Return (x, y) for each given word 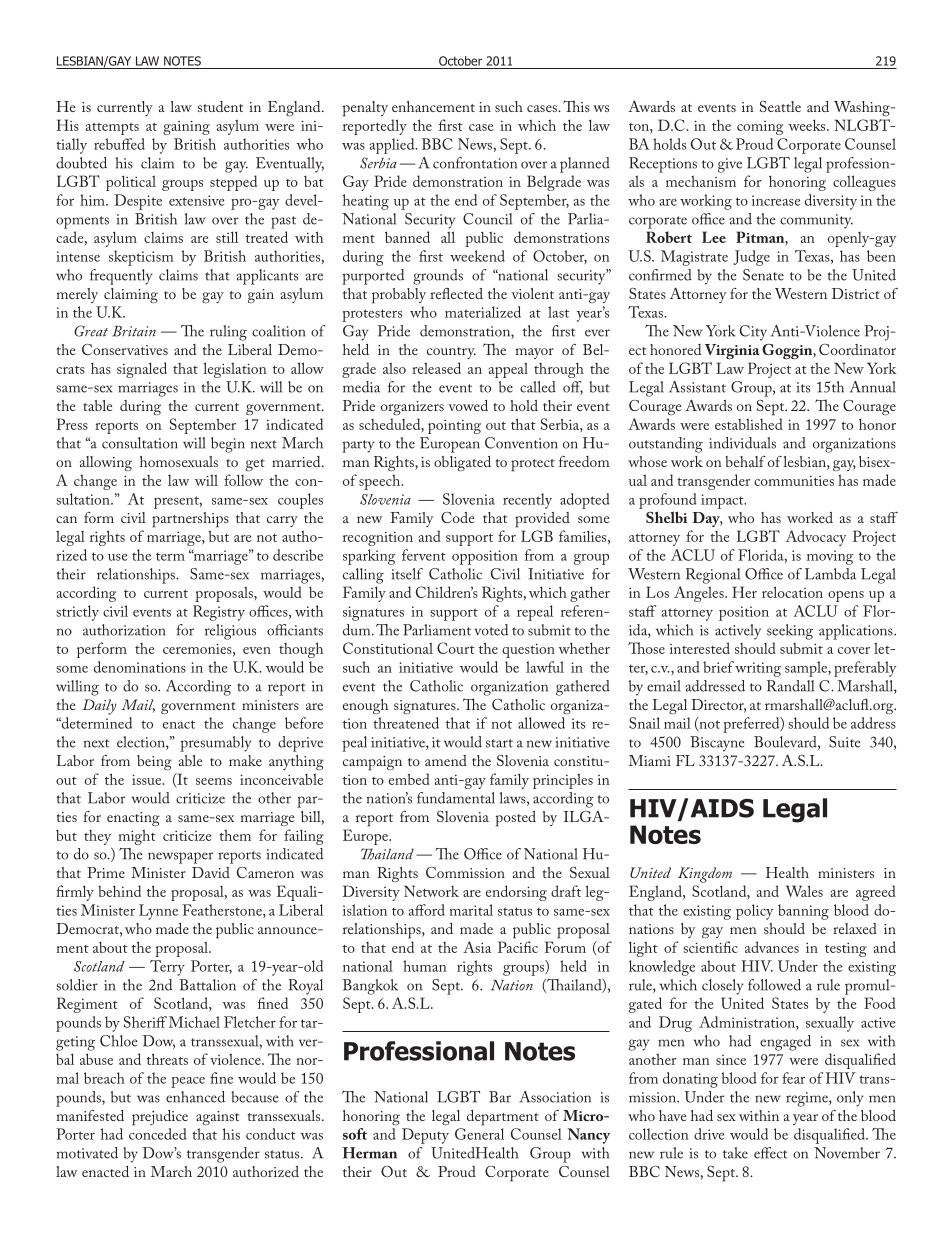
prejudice (160, 1118)
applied (393, 146)
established (749, 424)
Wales (804, 891)
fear (794, 1078)
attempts (112, 129)
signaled (142, 370)
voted (491, 630)
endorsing (516, 893)
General (479, 1134)
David (211, 872)
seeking (790, 632)
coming (760, 128)
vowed (468, 405)
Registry (219, 613)
